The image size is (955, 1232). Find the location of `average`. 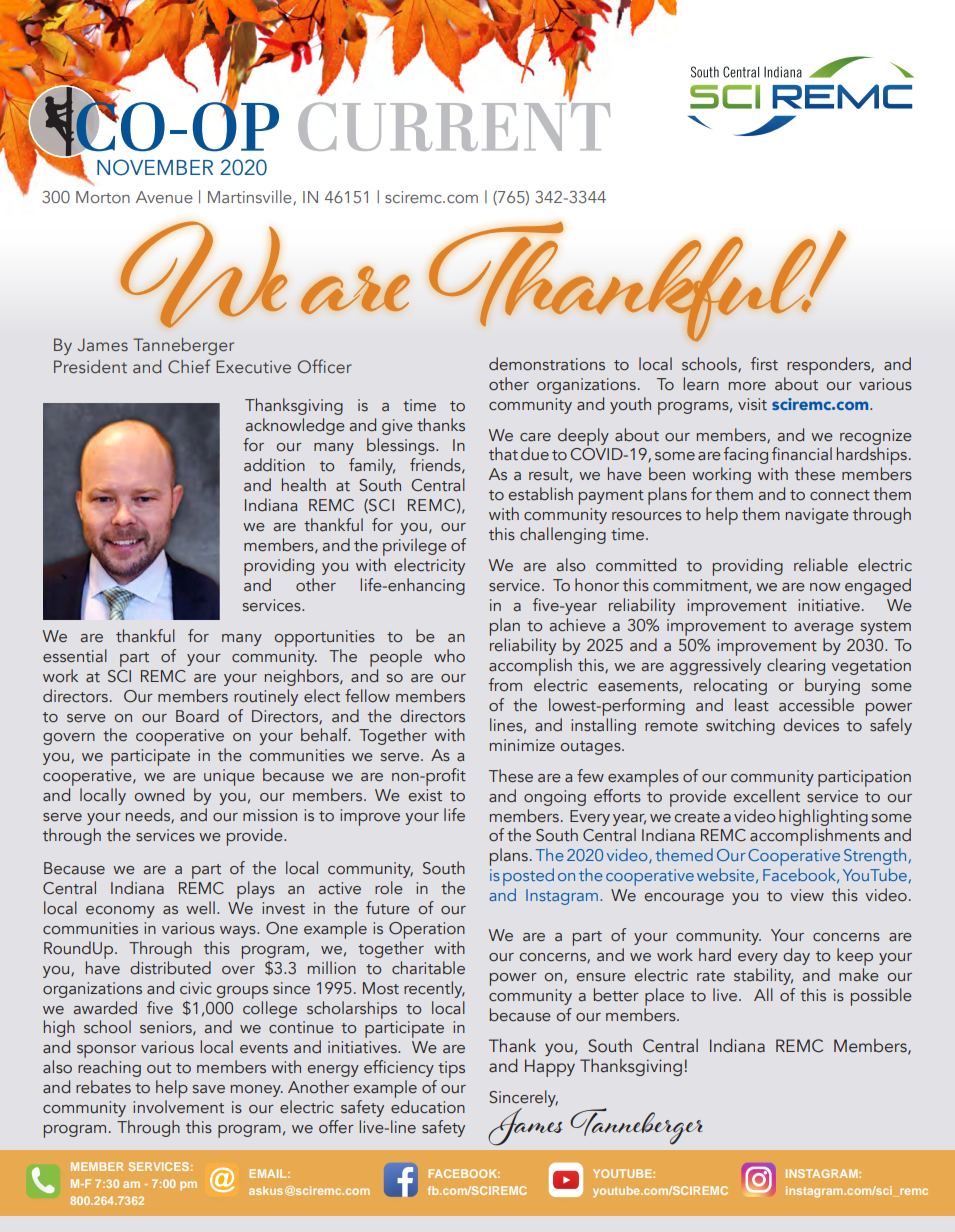

average is located at coordinates (824, 629).
